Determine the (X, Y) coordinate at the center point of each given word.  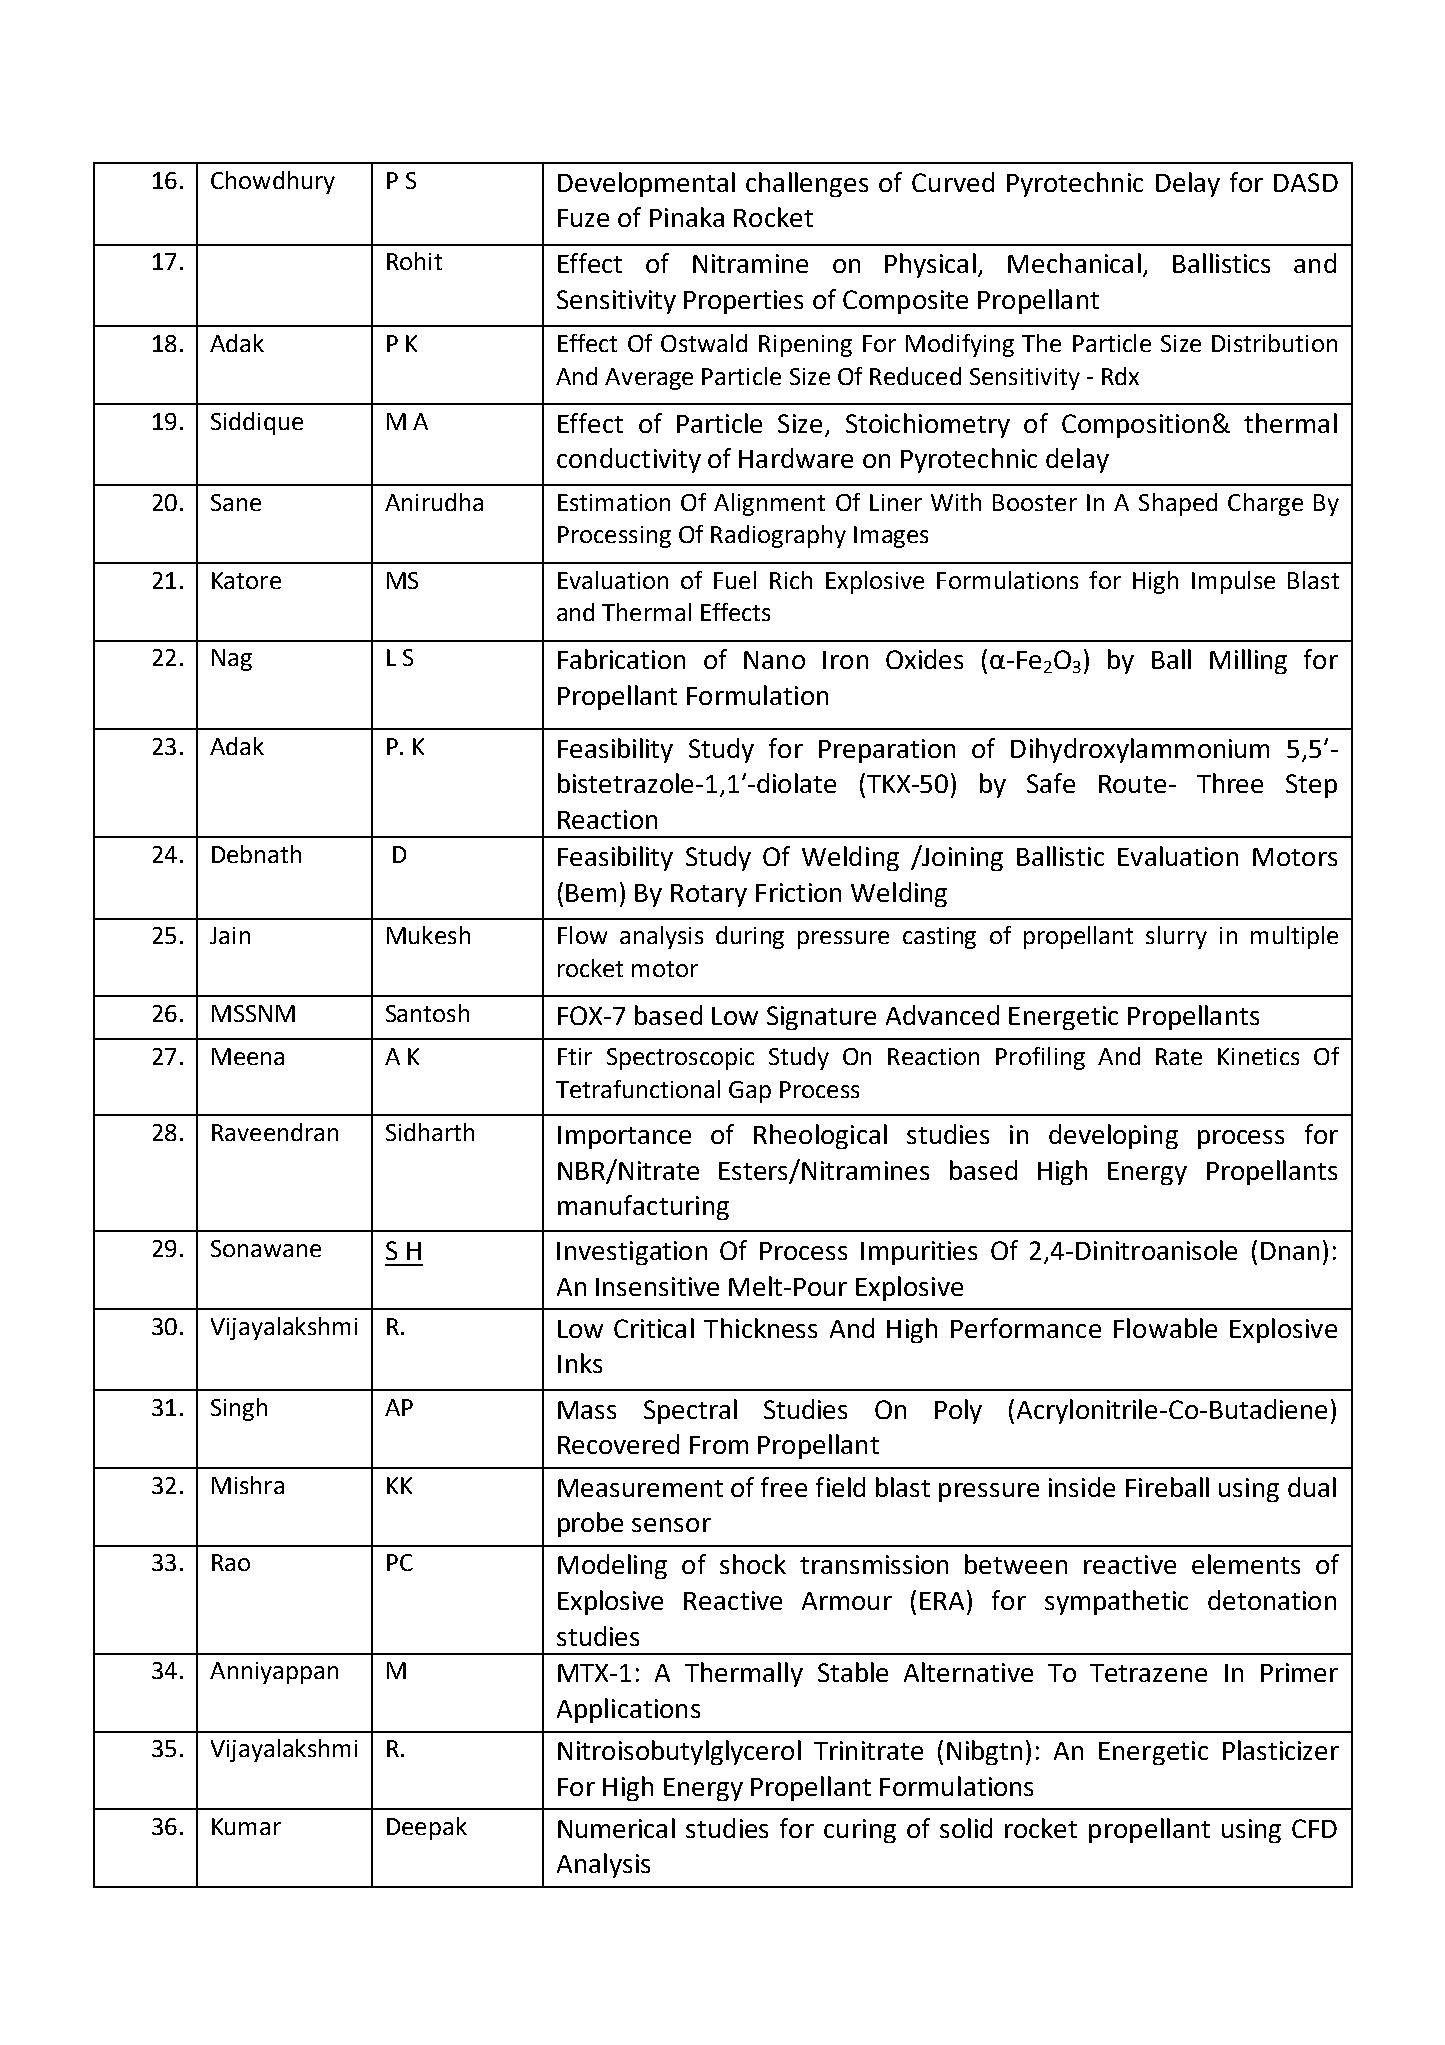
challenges (807, 184)
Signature (821, 1018)
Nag (232, 660)
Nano (774, 660)
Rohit (414, 261)
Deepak (427, 1828)
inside (1082, 1487)
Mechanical (1074, 263)
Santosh (427, 1013)
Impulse (1233, 582)
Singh (239, 1409)
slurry (1176, 937)
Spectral (690, 1411)
